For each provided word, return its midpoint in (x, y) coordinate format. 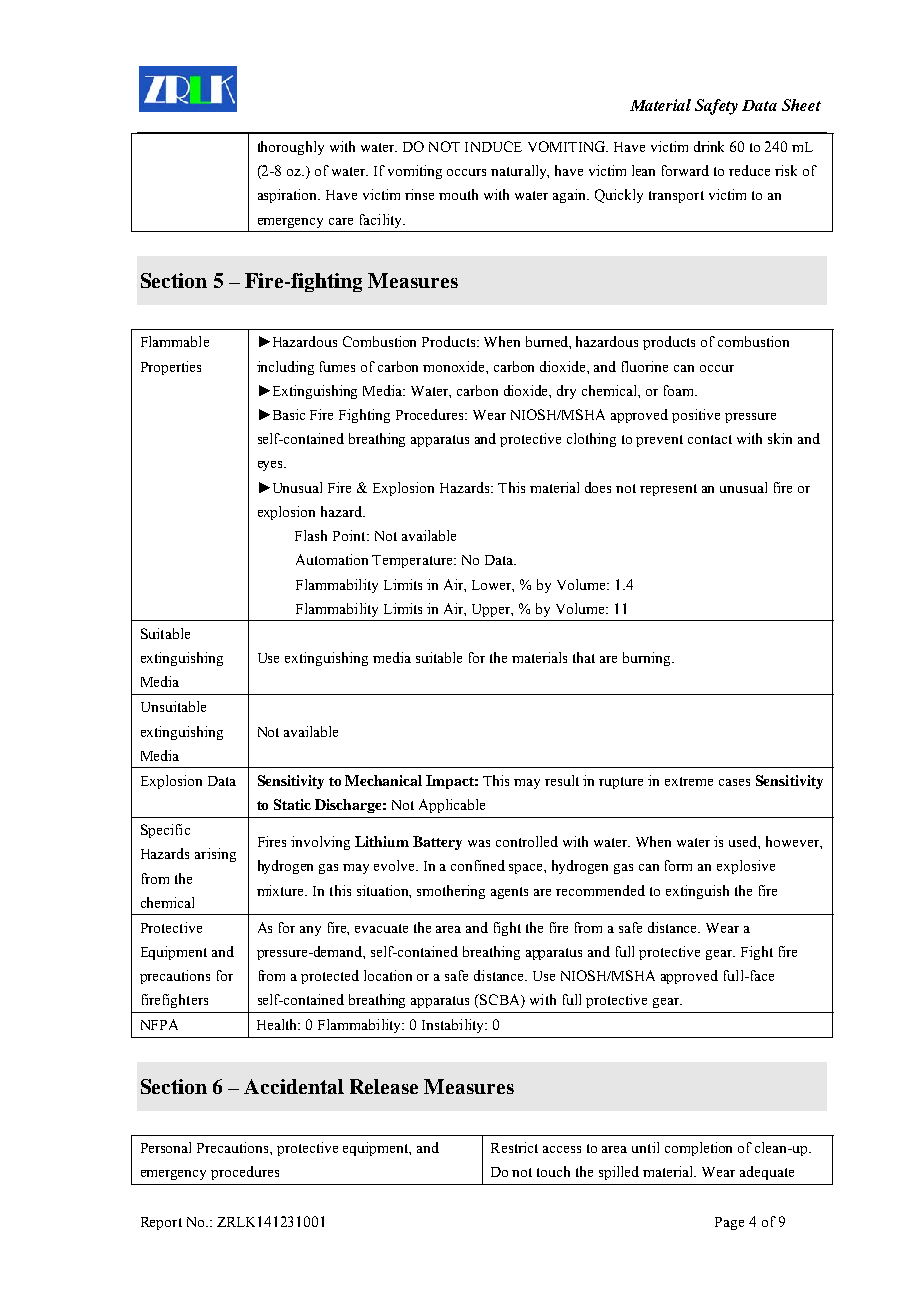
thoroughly (291, 148)
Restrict (514, 1147)
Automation (332, 559)
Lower (493, 586)
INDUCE (493, 146)
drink (709, 146)
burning (648, 659)
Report (161, 1223)
